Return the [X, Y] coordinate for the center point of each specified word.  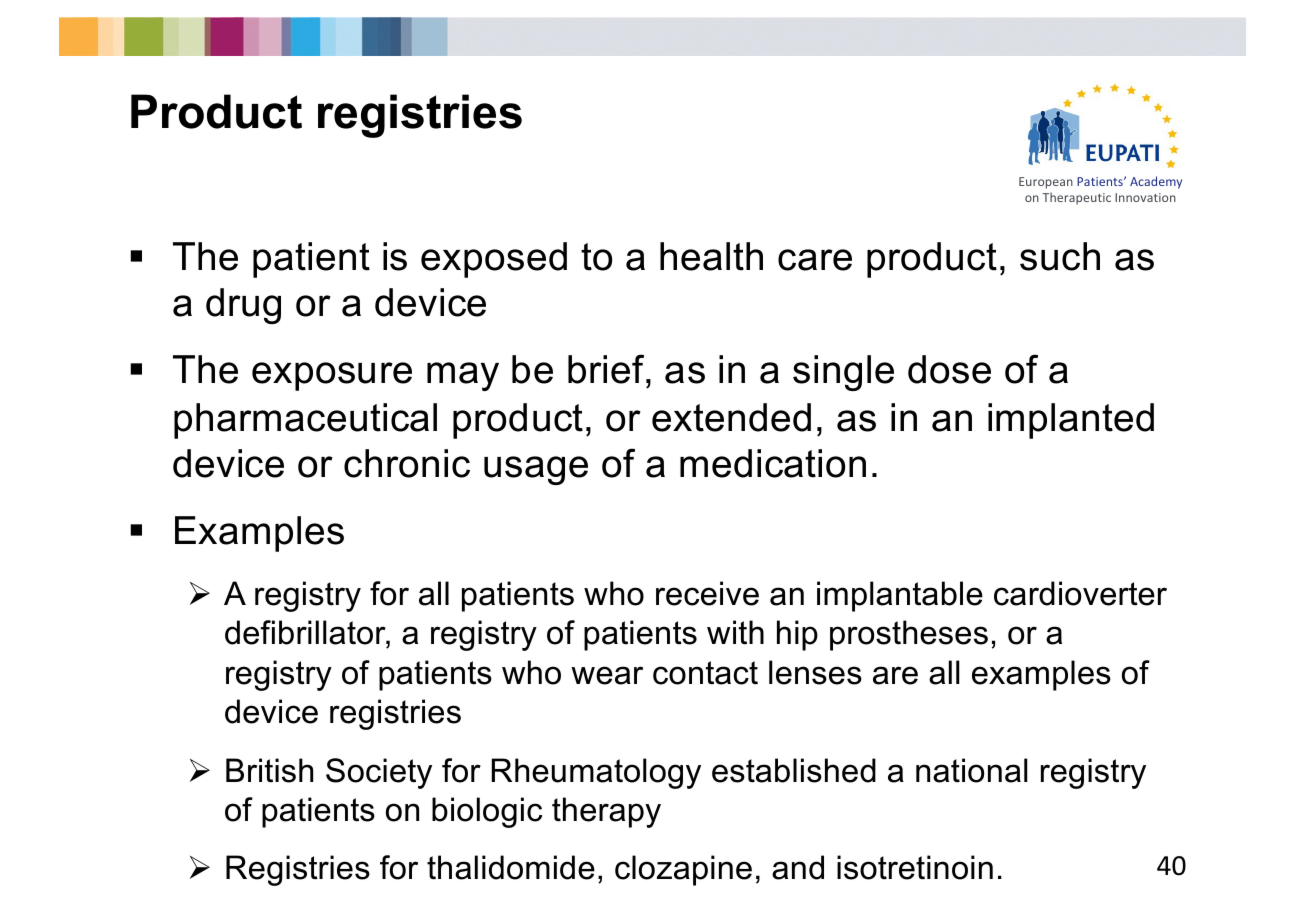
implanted [1071, 421]
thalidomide [511, 867]
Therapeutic [1076, 198]
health [711, 256]
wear [607, 675]
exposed [494, 260]
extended [731, 417]
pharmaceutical [305, 421]
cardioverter [1080, 593]
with [735, 632]
